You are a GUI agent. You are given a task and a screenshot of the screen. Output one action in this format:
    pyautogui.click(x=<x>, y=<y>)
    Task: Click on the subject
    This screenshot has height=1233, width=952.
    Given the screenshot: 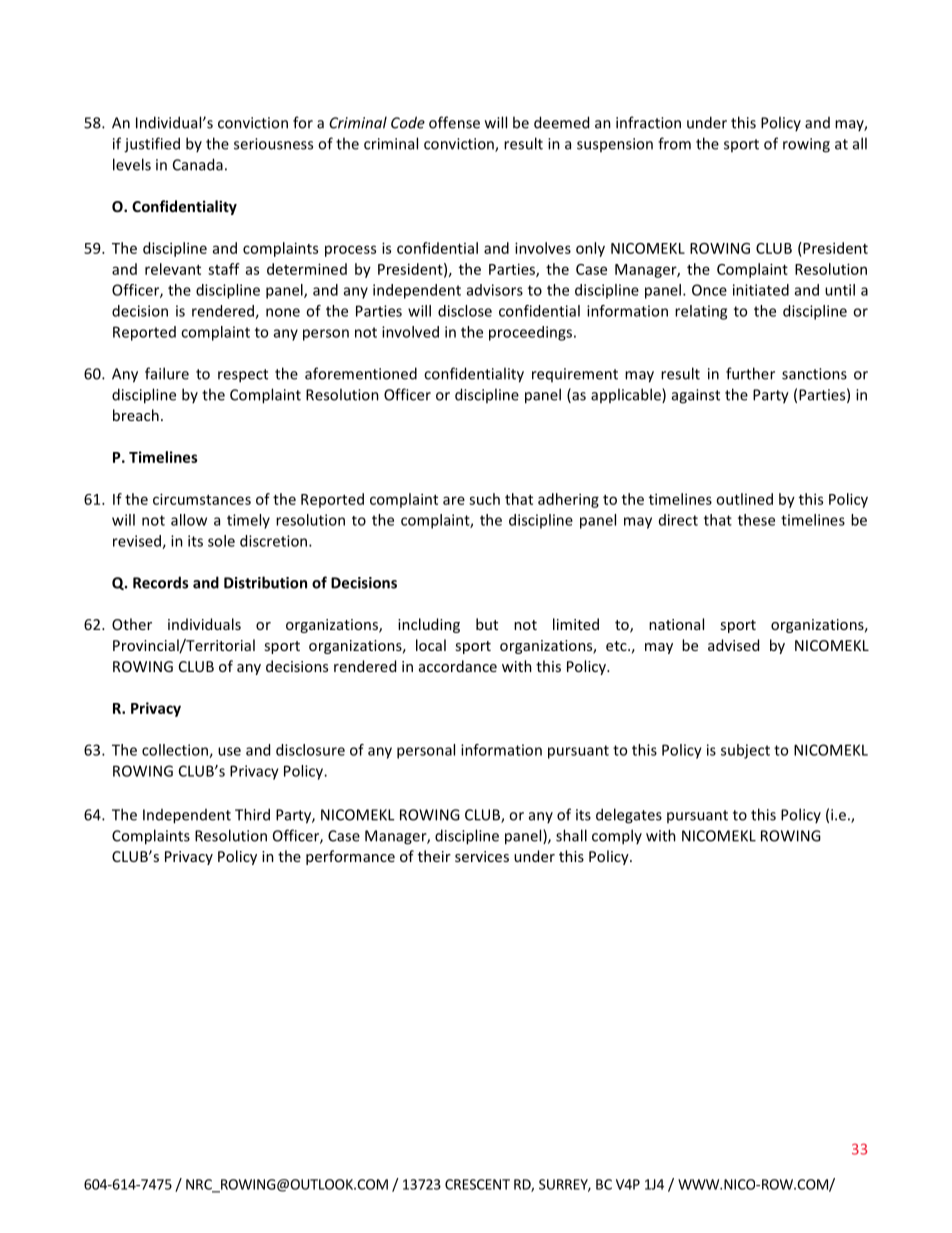 What is the action you would take?
    pyautogui.click(x=745, y=751)
